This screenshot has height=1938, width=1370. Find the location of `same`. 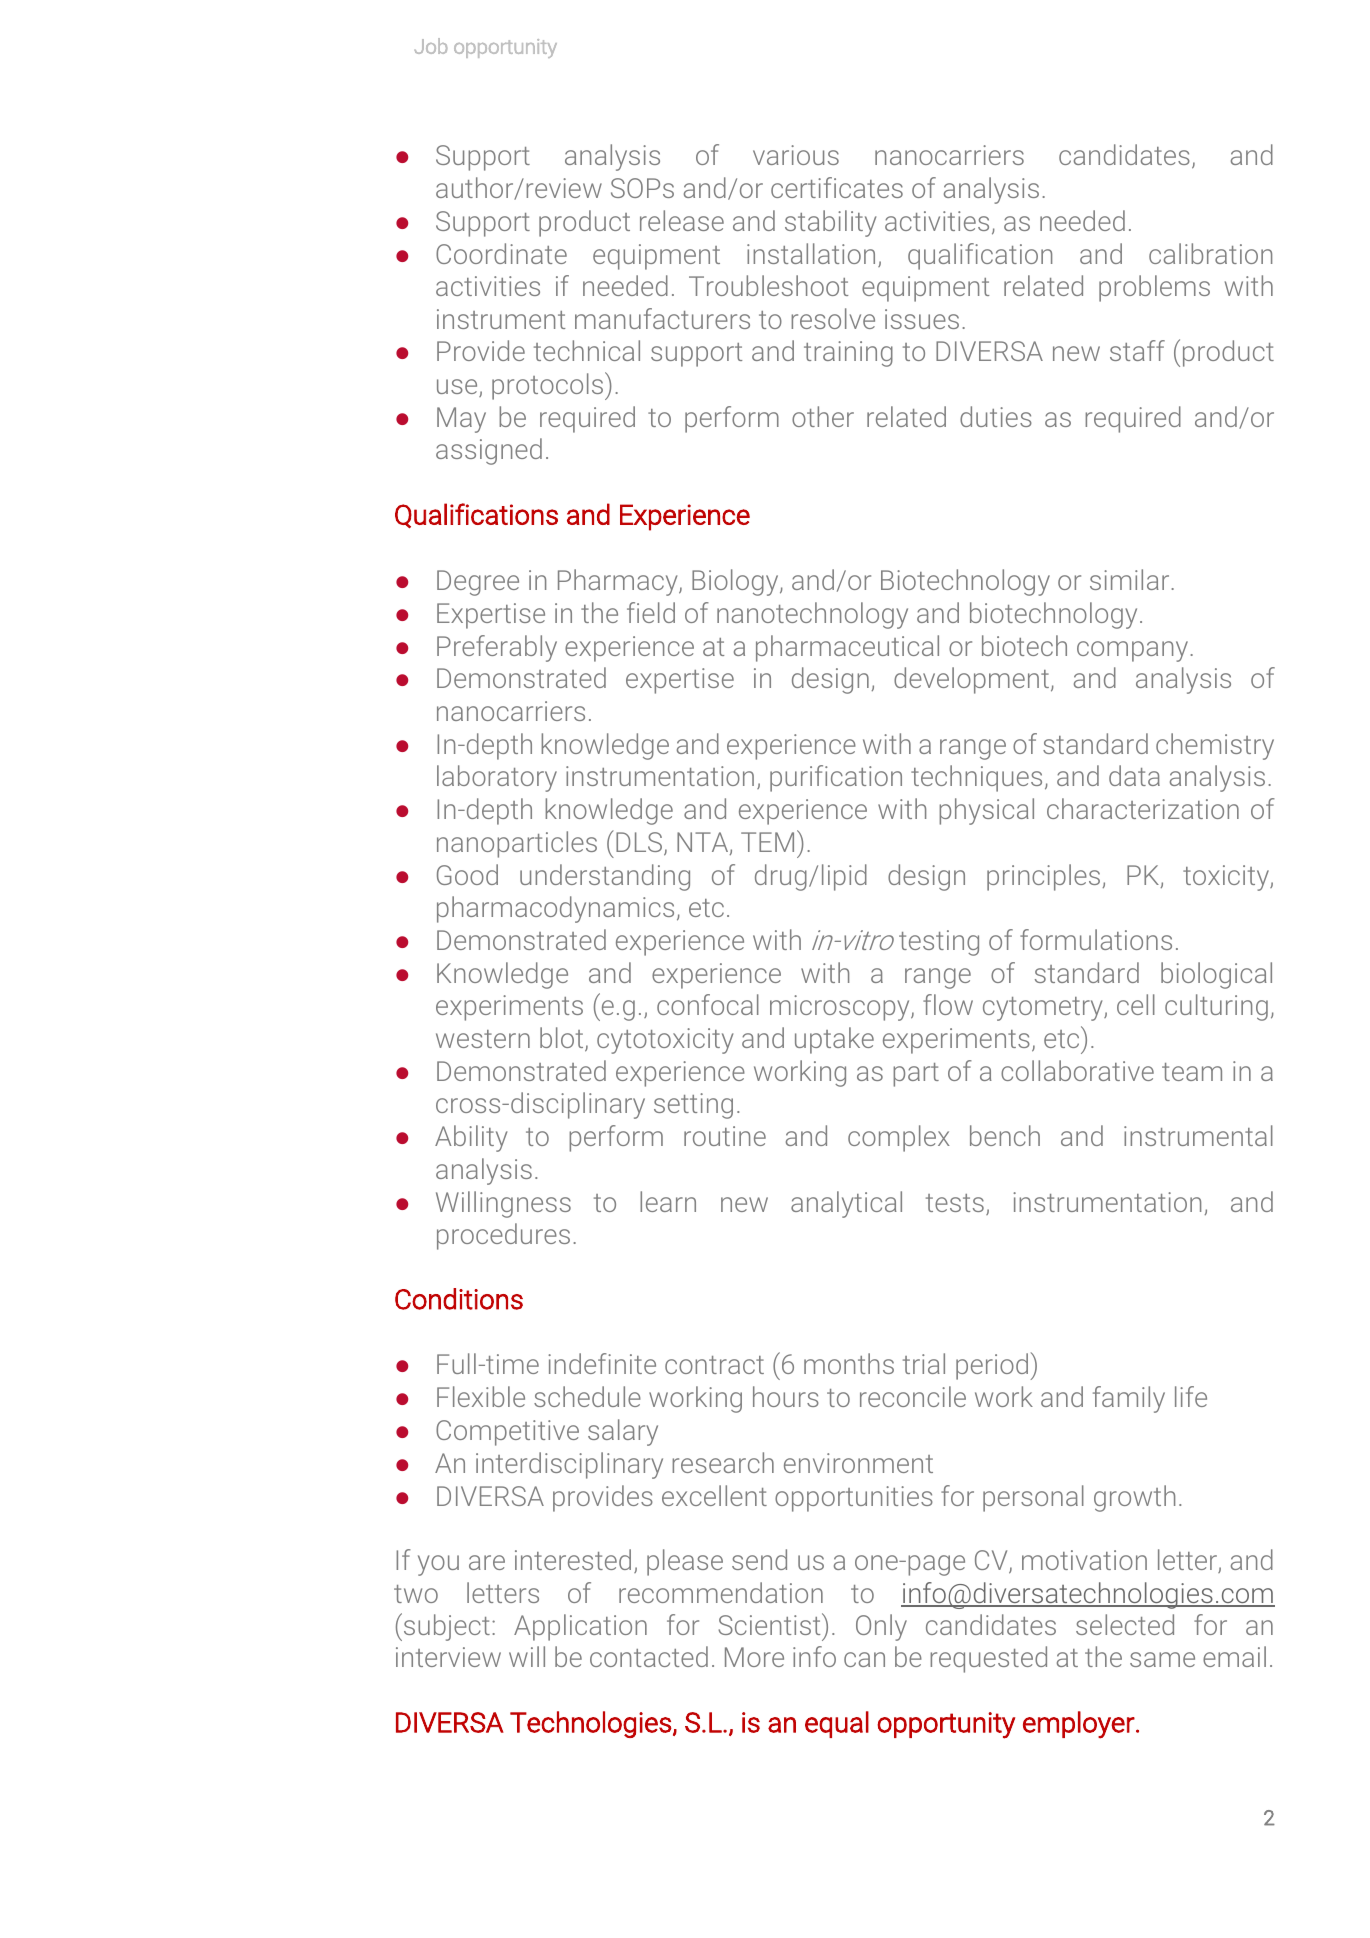

same is located at coordinates (1162, 1659).
